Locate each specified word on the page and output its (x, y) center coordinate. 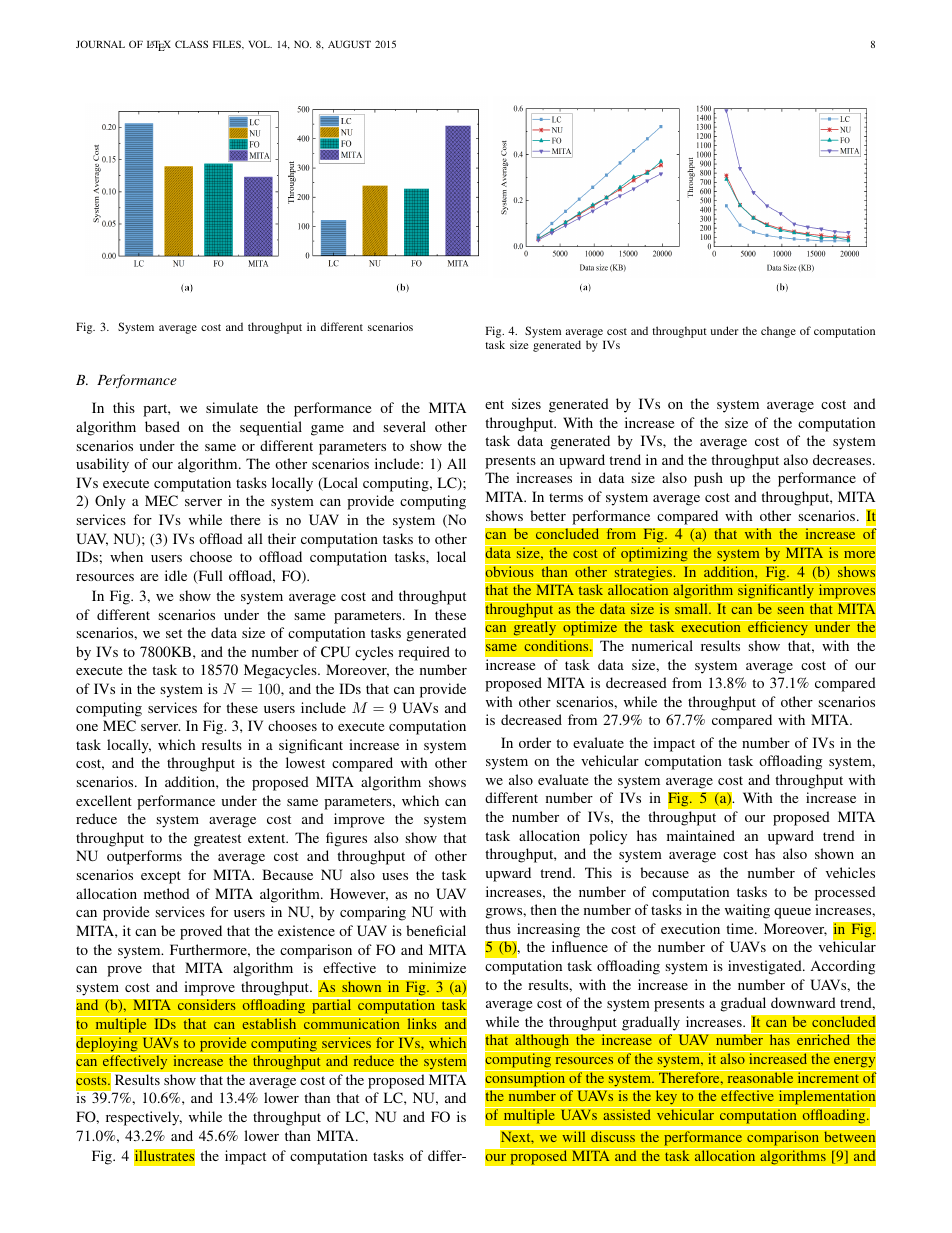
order (535, 742)
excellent (104, 800)
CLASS (191, 44)
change (778, 332)
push (708, 479)
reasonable (760, 1076)
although (542, 1041)
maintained (701, 835)
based (162, 426)
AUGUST (349, 44)
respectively (144, 1118)
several (404, 426)
